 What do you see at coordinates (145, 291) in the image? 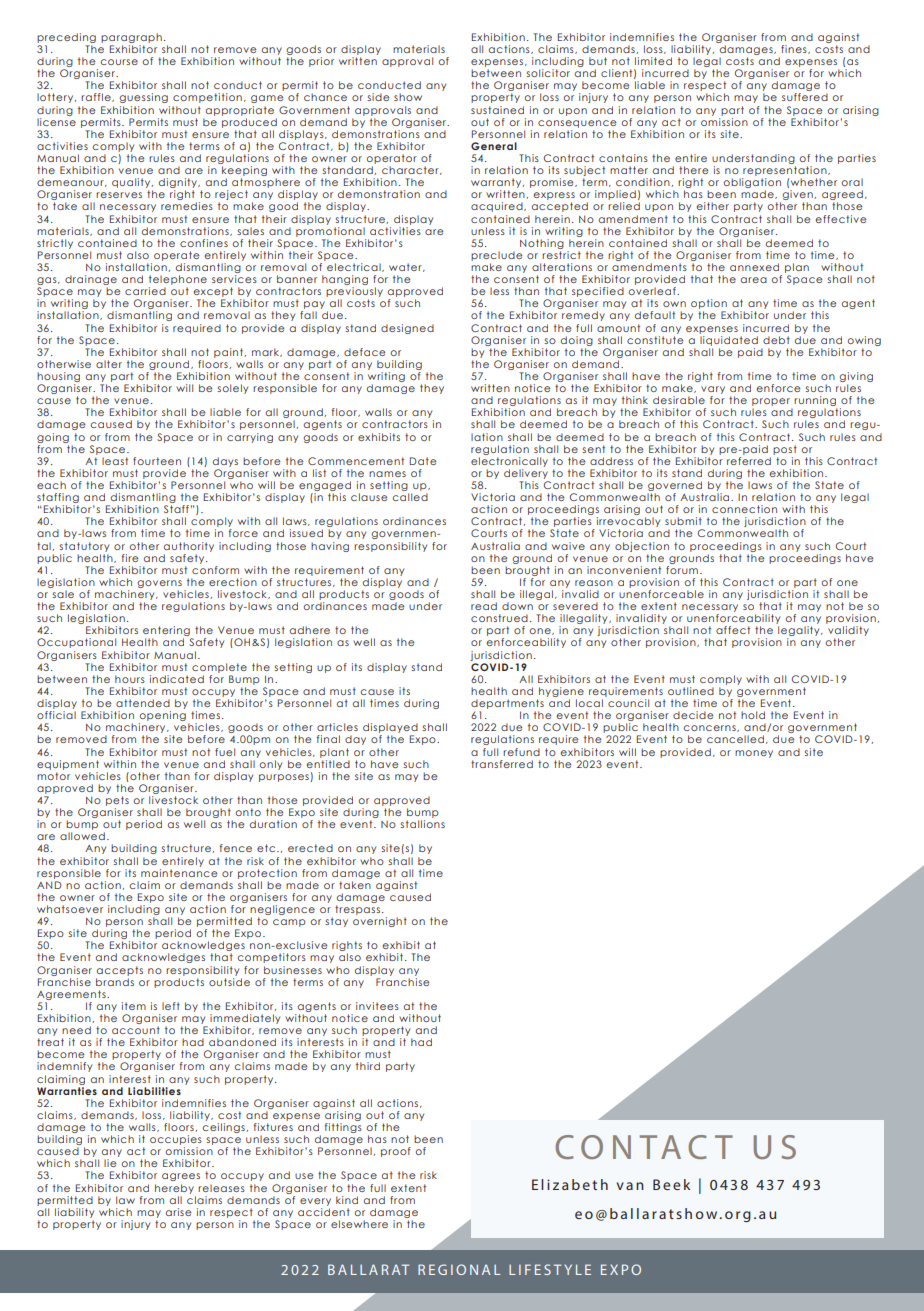
I see `carried` at bounding box center [145, 291].
